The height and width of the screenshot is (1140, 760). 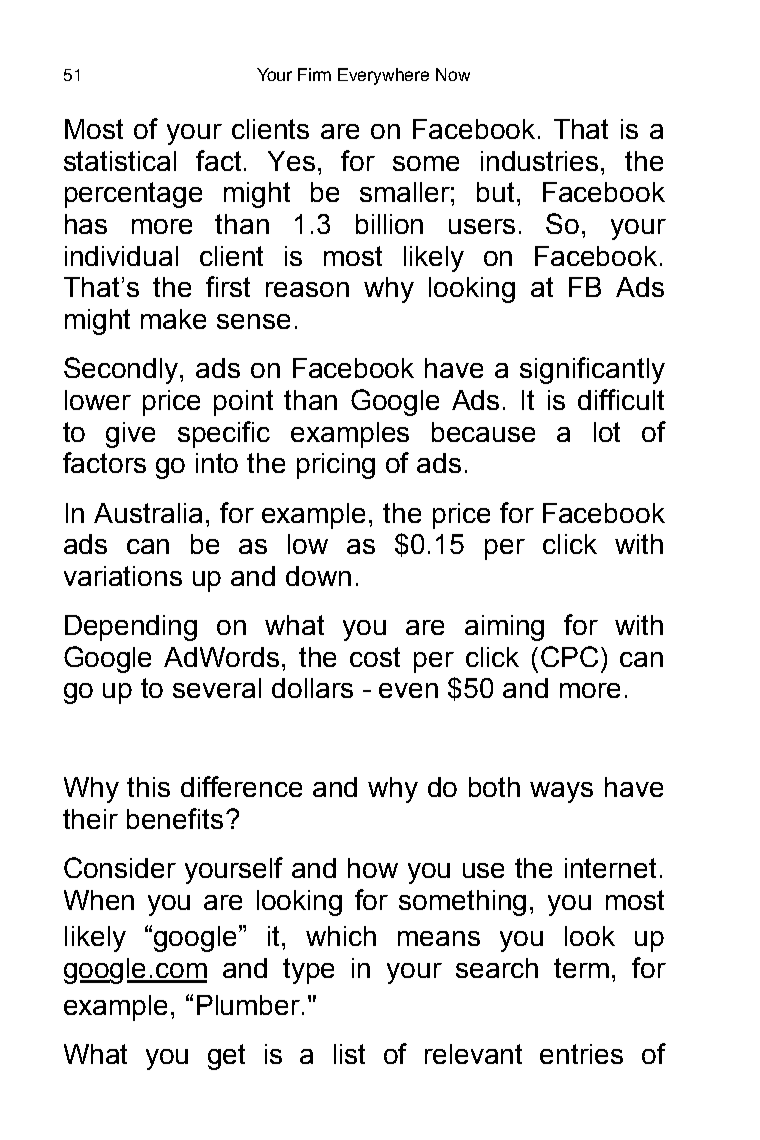 I want to click on make, so click(x=173, y=319).
